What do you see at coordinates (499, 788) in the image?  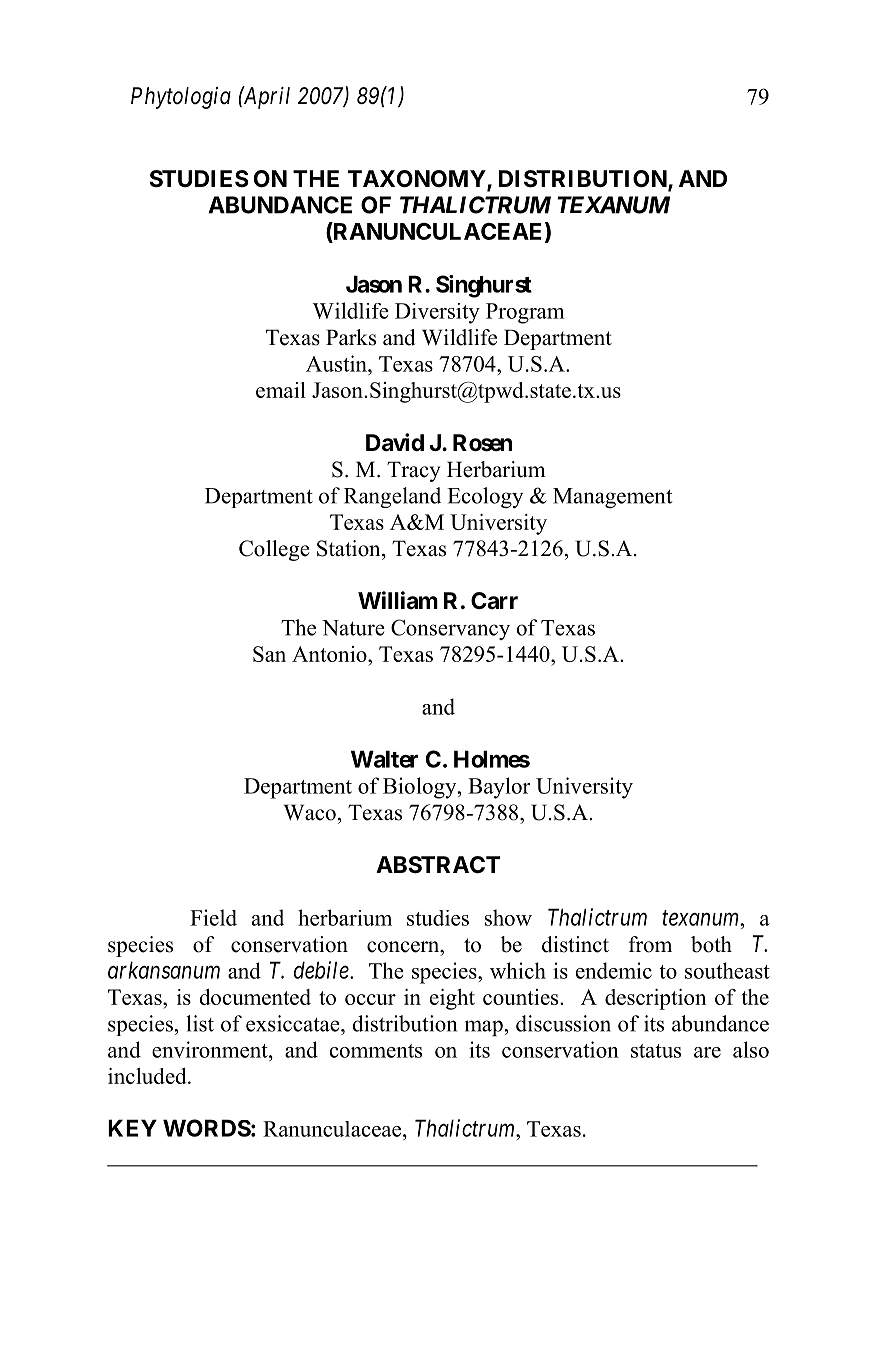 I see `Baylor` at bounding box center [499, 788].
